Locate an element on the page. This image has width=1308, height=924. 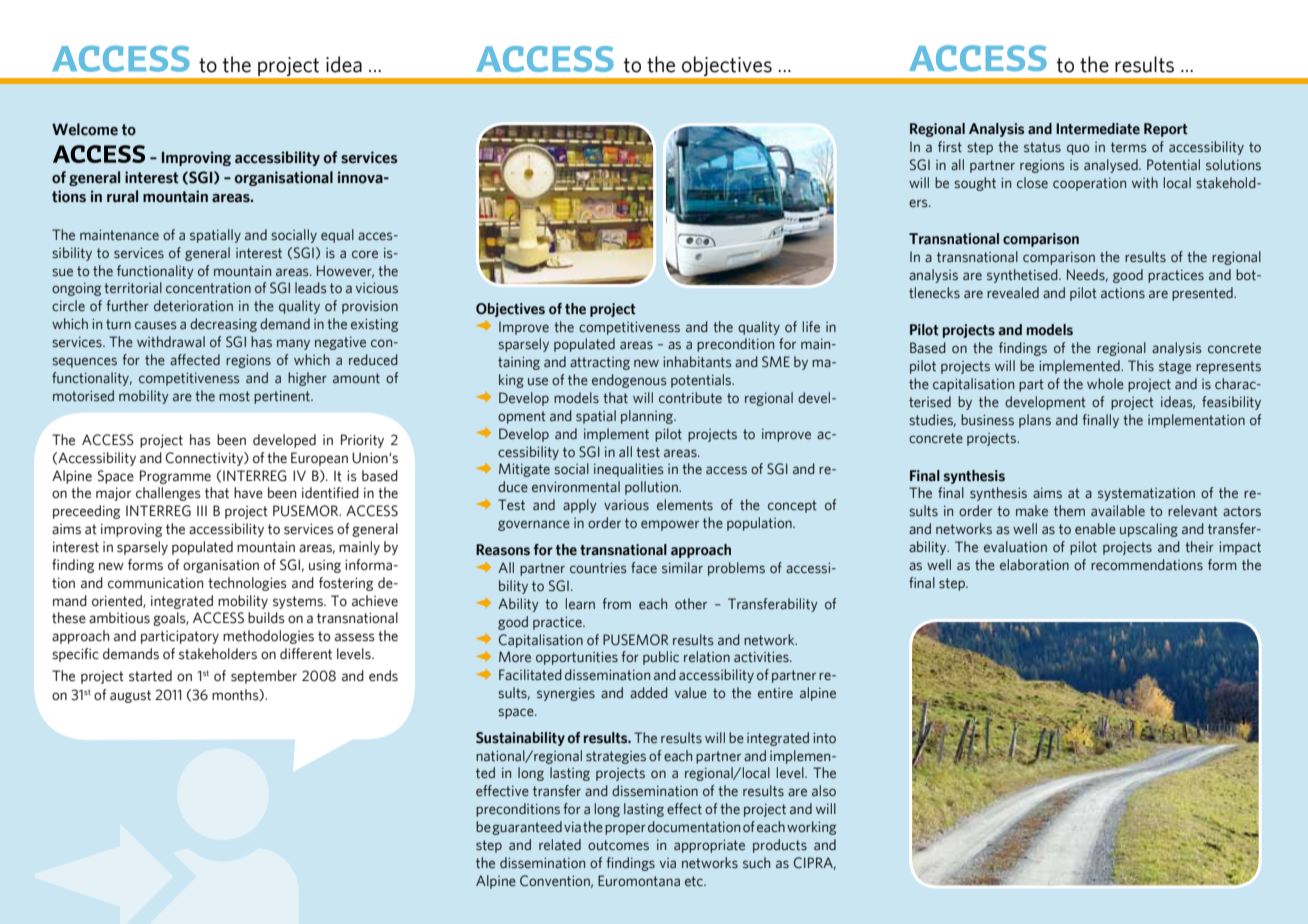
guaranteed is located at coordinates (527, 828).
